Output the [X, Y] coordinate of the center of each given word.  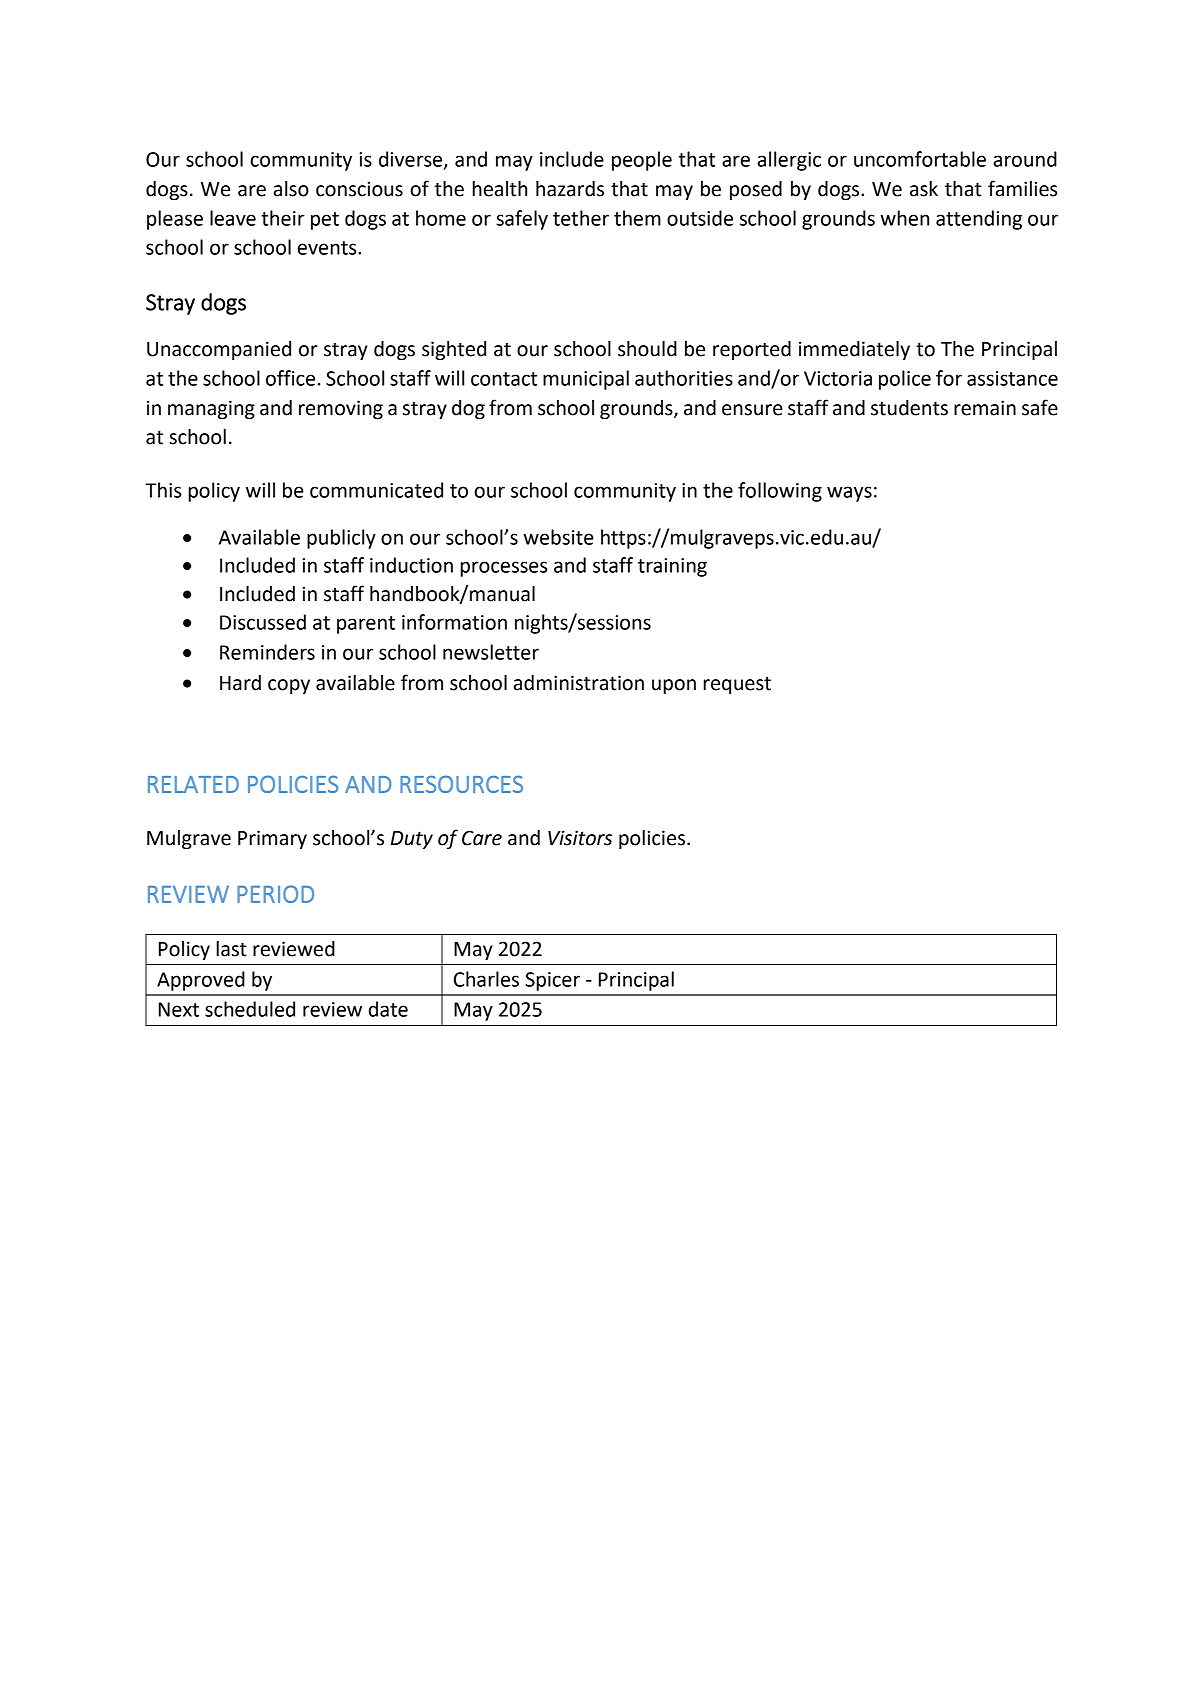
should [647, 349]
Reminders [267, 652]
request [737, 685]
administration [579, 683]
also [291, 189]
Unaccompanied [219, 350]
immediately [854, 350]
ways [849, 494]
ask [924, 189]
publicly [341, 539]
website [558, 537]
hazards [570, 189]
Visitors [580, 838]
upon [674, 686]
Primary [272, 839]
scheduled [250, 1009]
